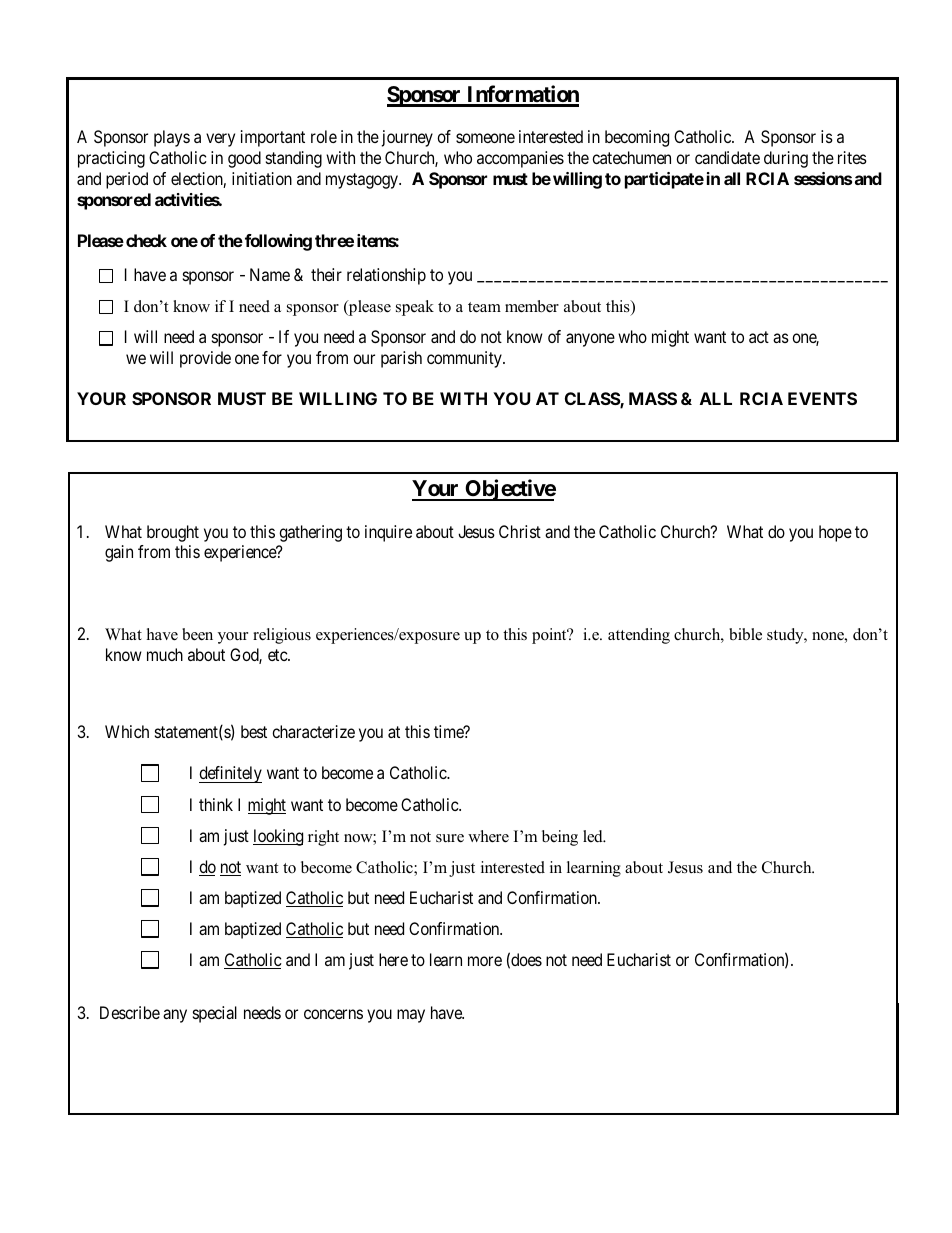  Describe the element at coordinates (205, 359) in the screenshot. I see `provide` at that location.
